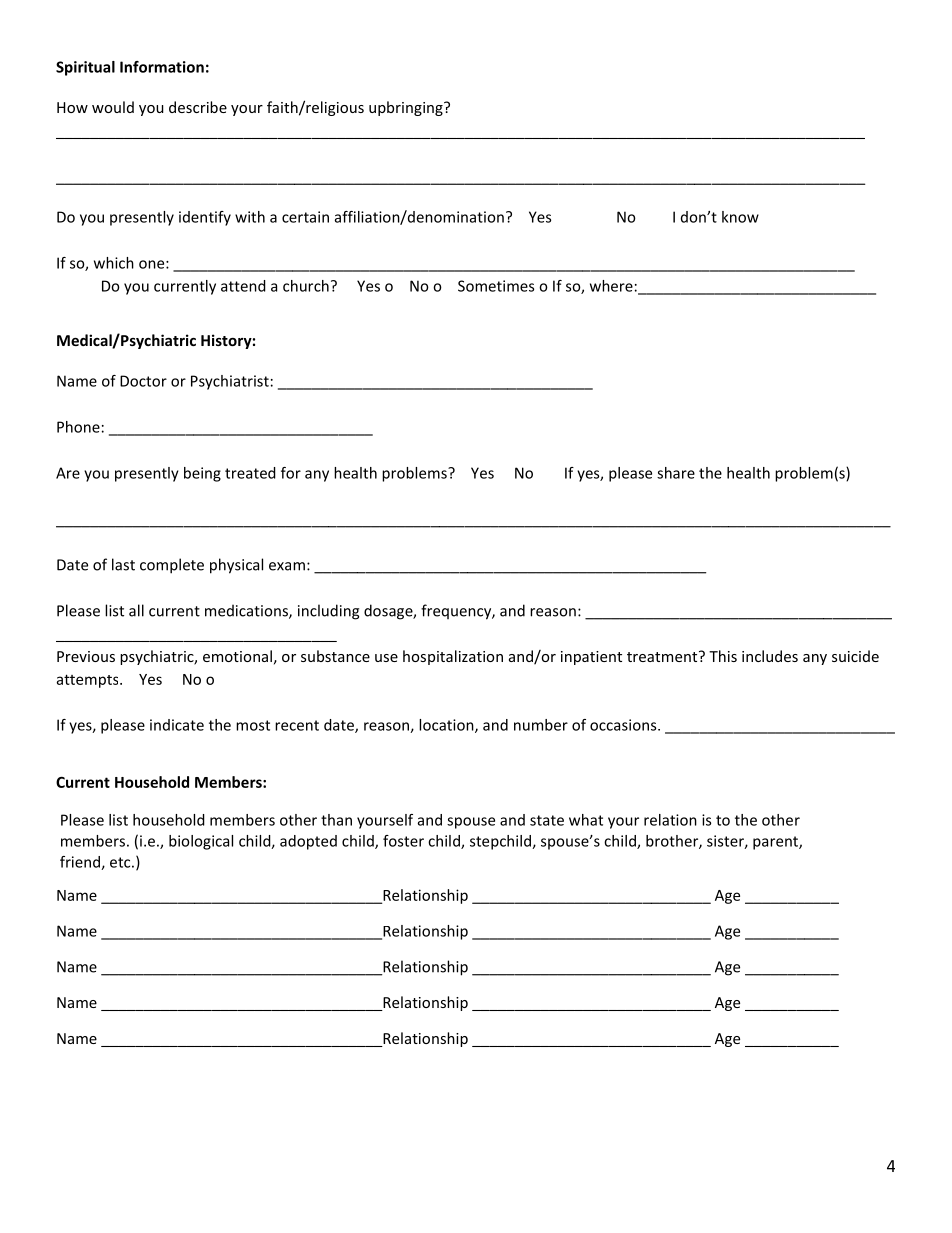  I want to click on share, so click(676, 473).
